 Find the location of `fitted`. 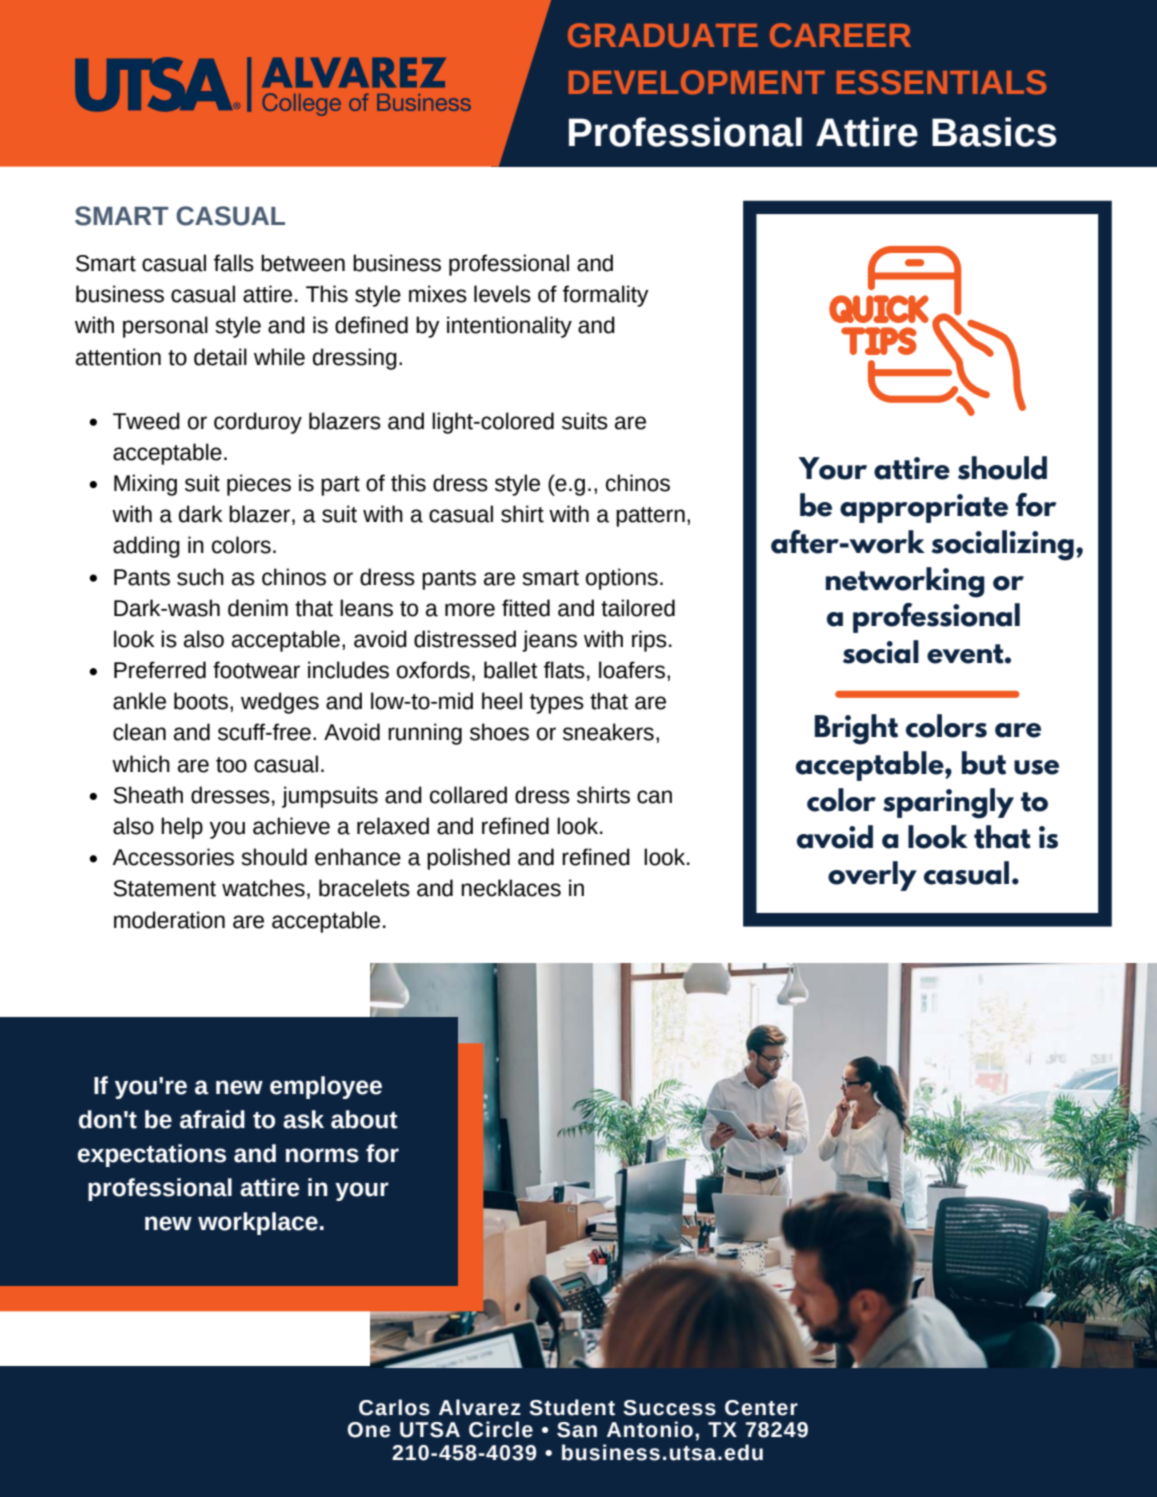

fitted is located at coordinates (526, 608).
